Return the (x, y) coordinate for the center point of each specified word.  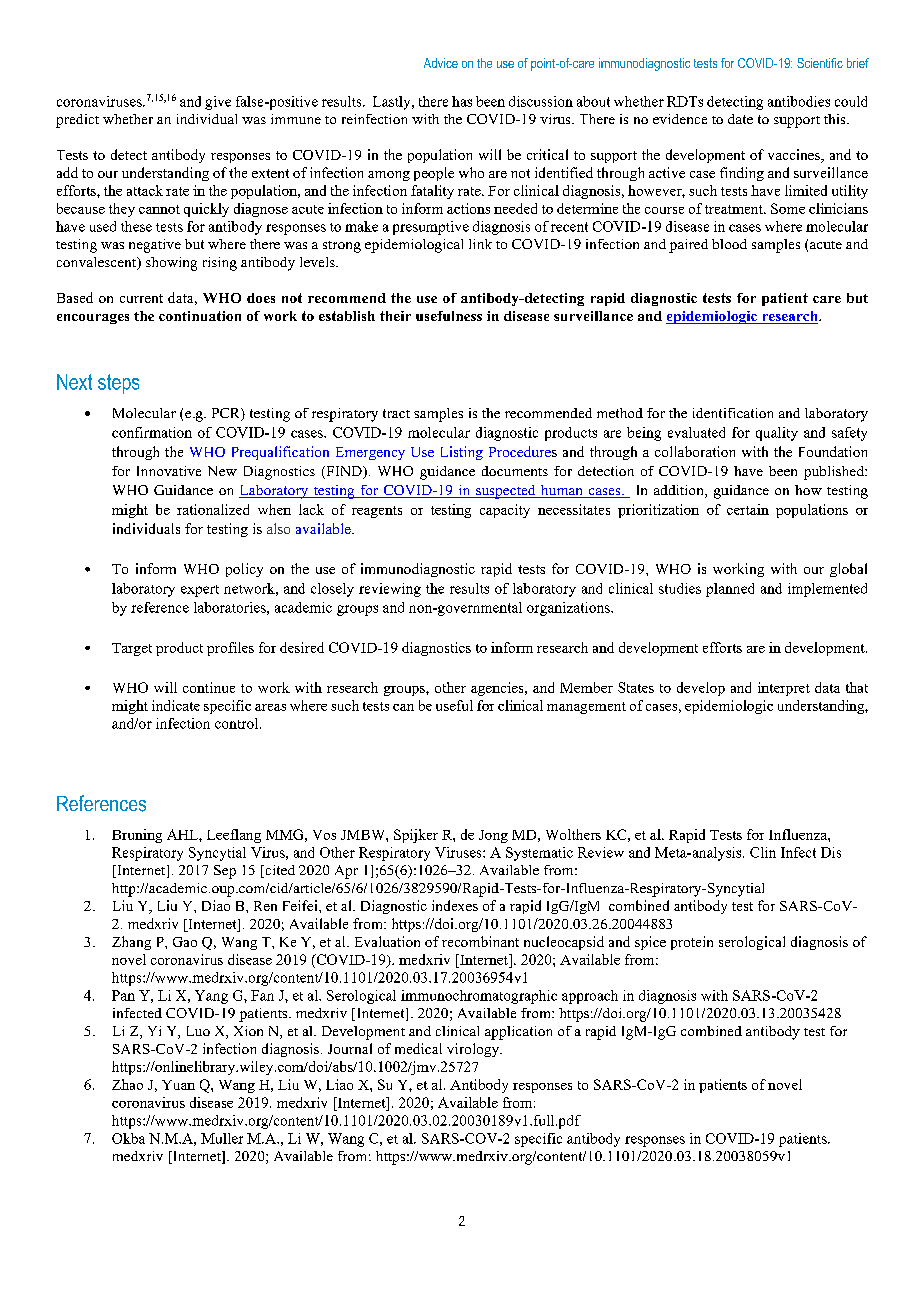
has (462, 101)
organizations (569, 609)
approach (590, 997)
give (218, 103)
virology (474, 1050)
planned (730, 590)
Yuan (178, 1085)
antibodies (799, 101)
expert (200, 591)
